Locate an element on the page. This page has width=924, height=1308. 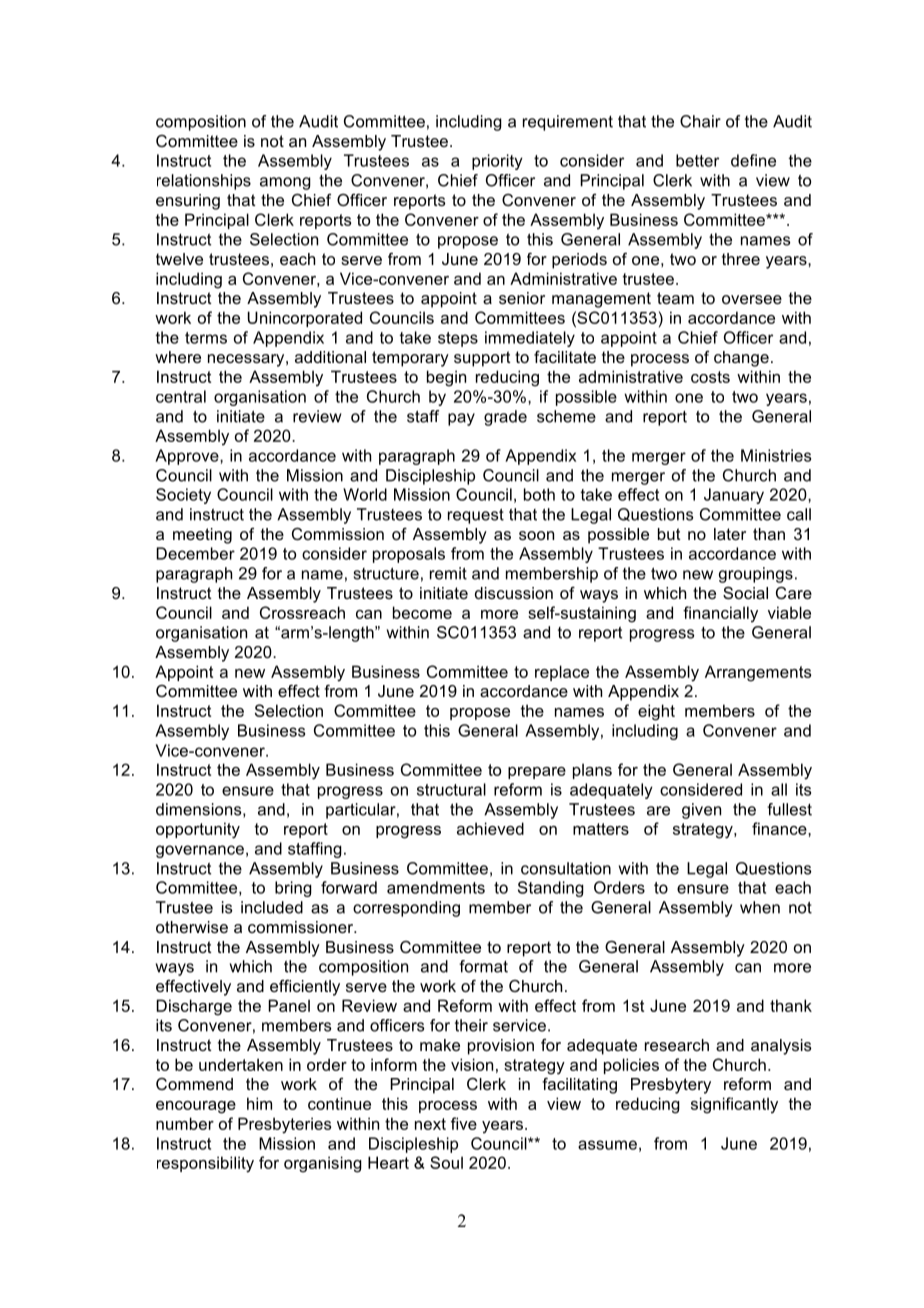
him is located at coordinates (259, 1103).
